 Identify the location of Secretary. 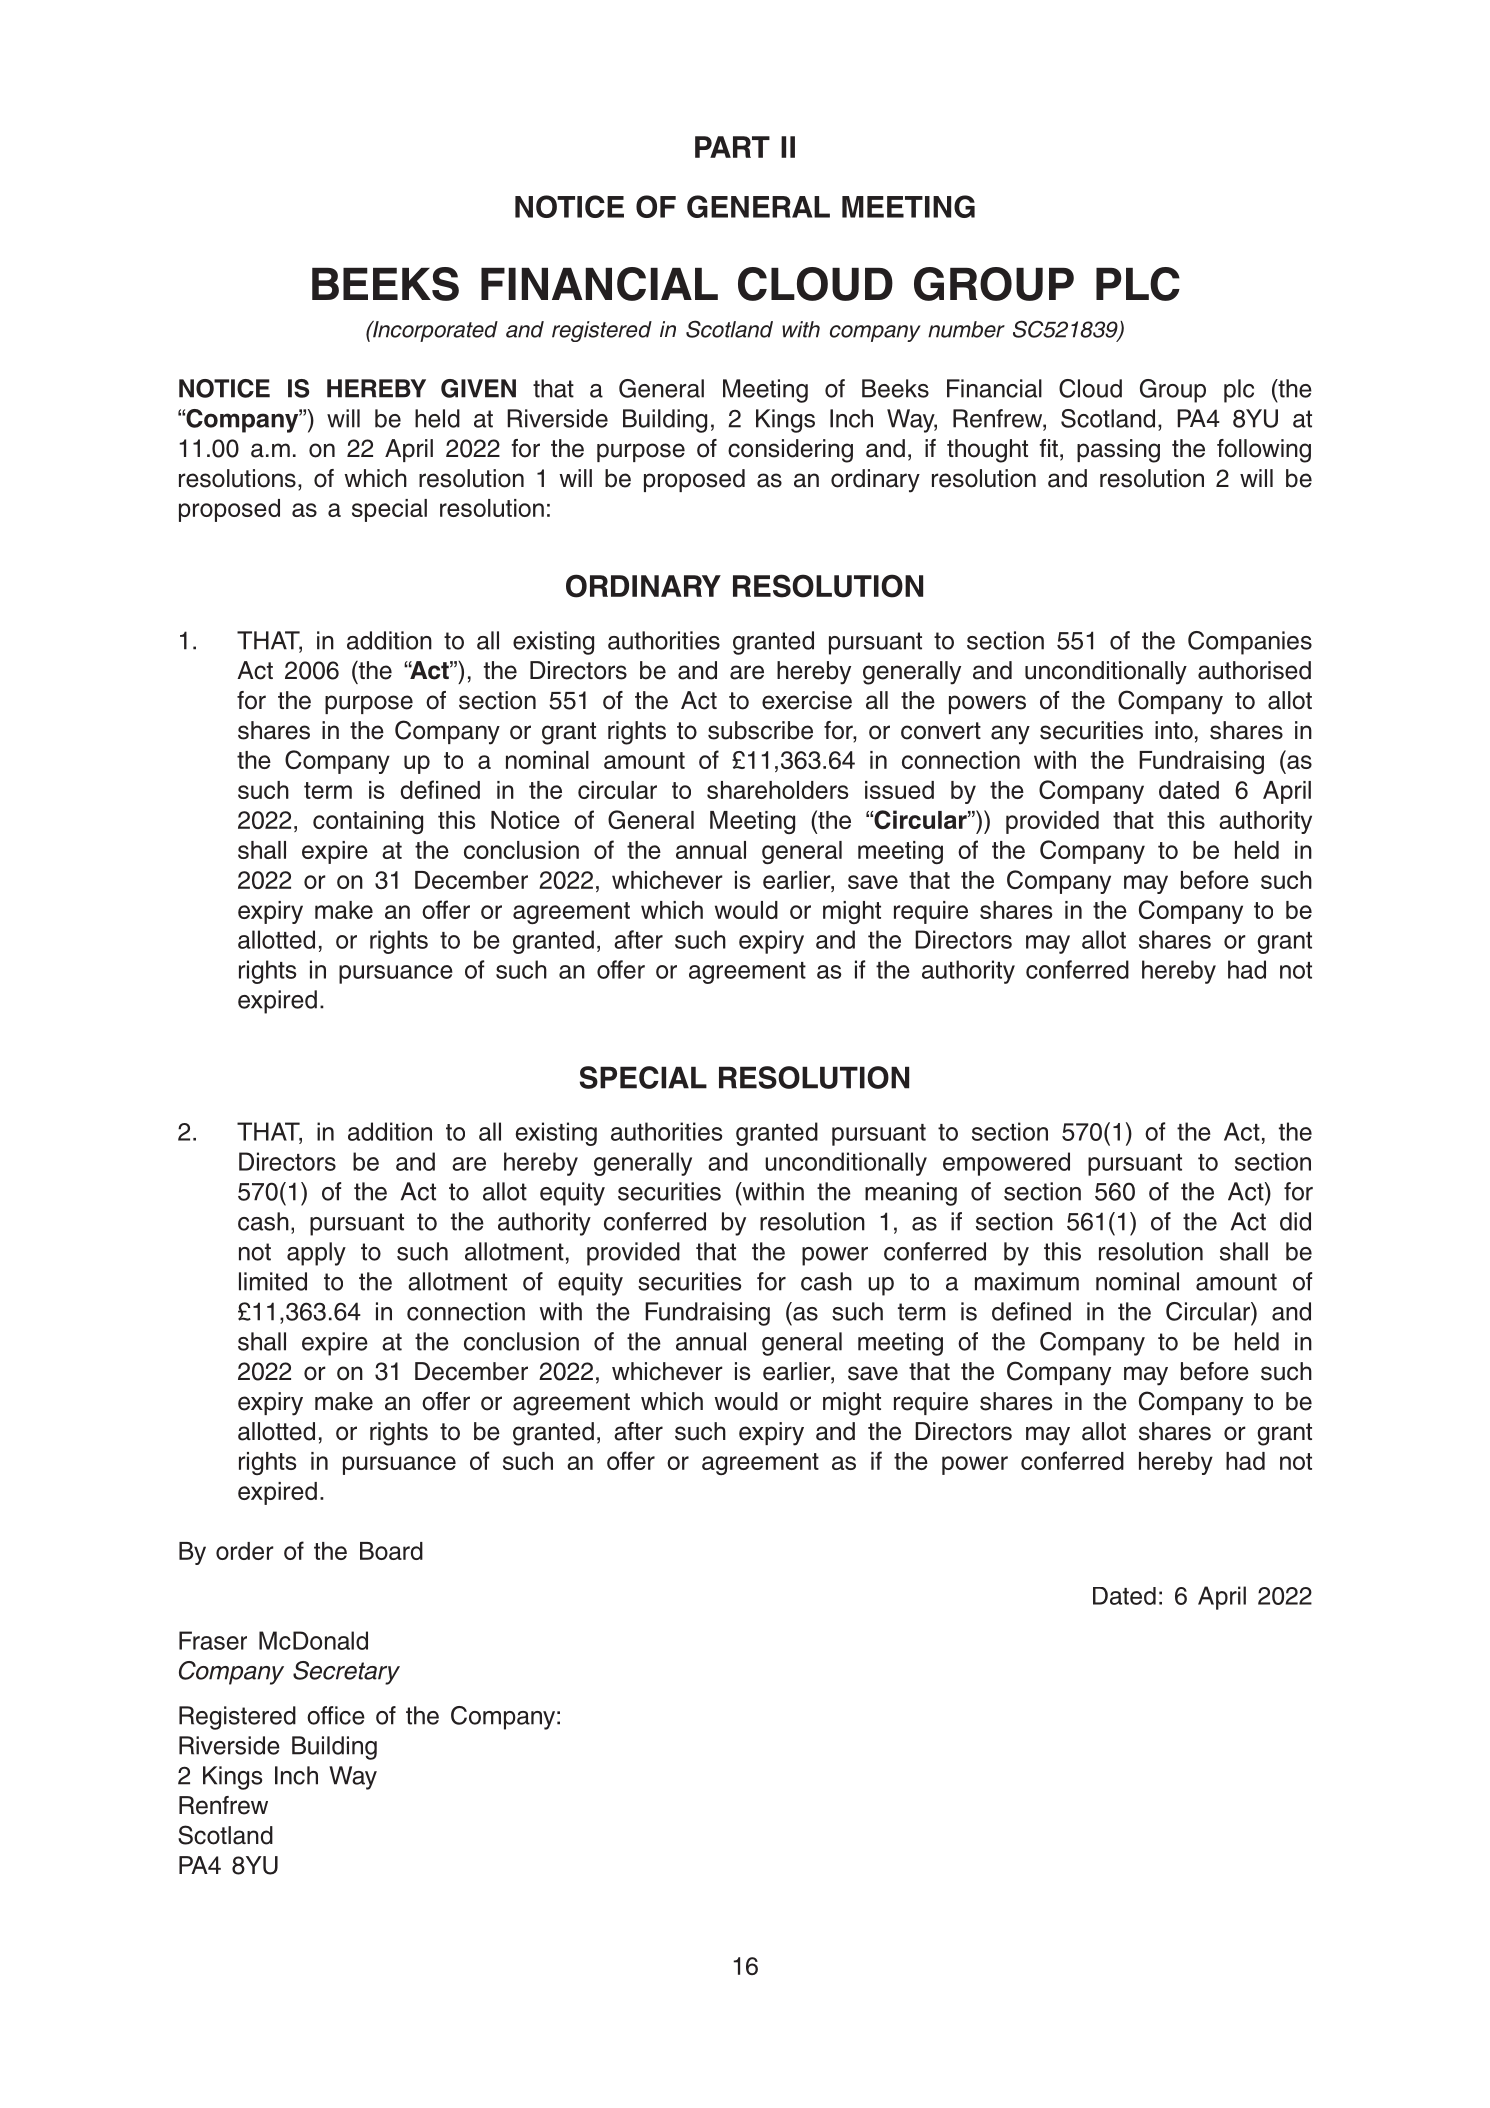
(346, 1673).
